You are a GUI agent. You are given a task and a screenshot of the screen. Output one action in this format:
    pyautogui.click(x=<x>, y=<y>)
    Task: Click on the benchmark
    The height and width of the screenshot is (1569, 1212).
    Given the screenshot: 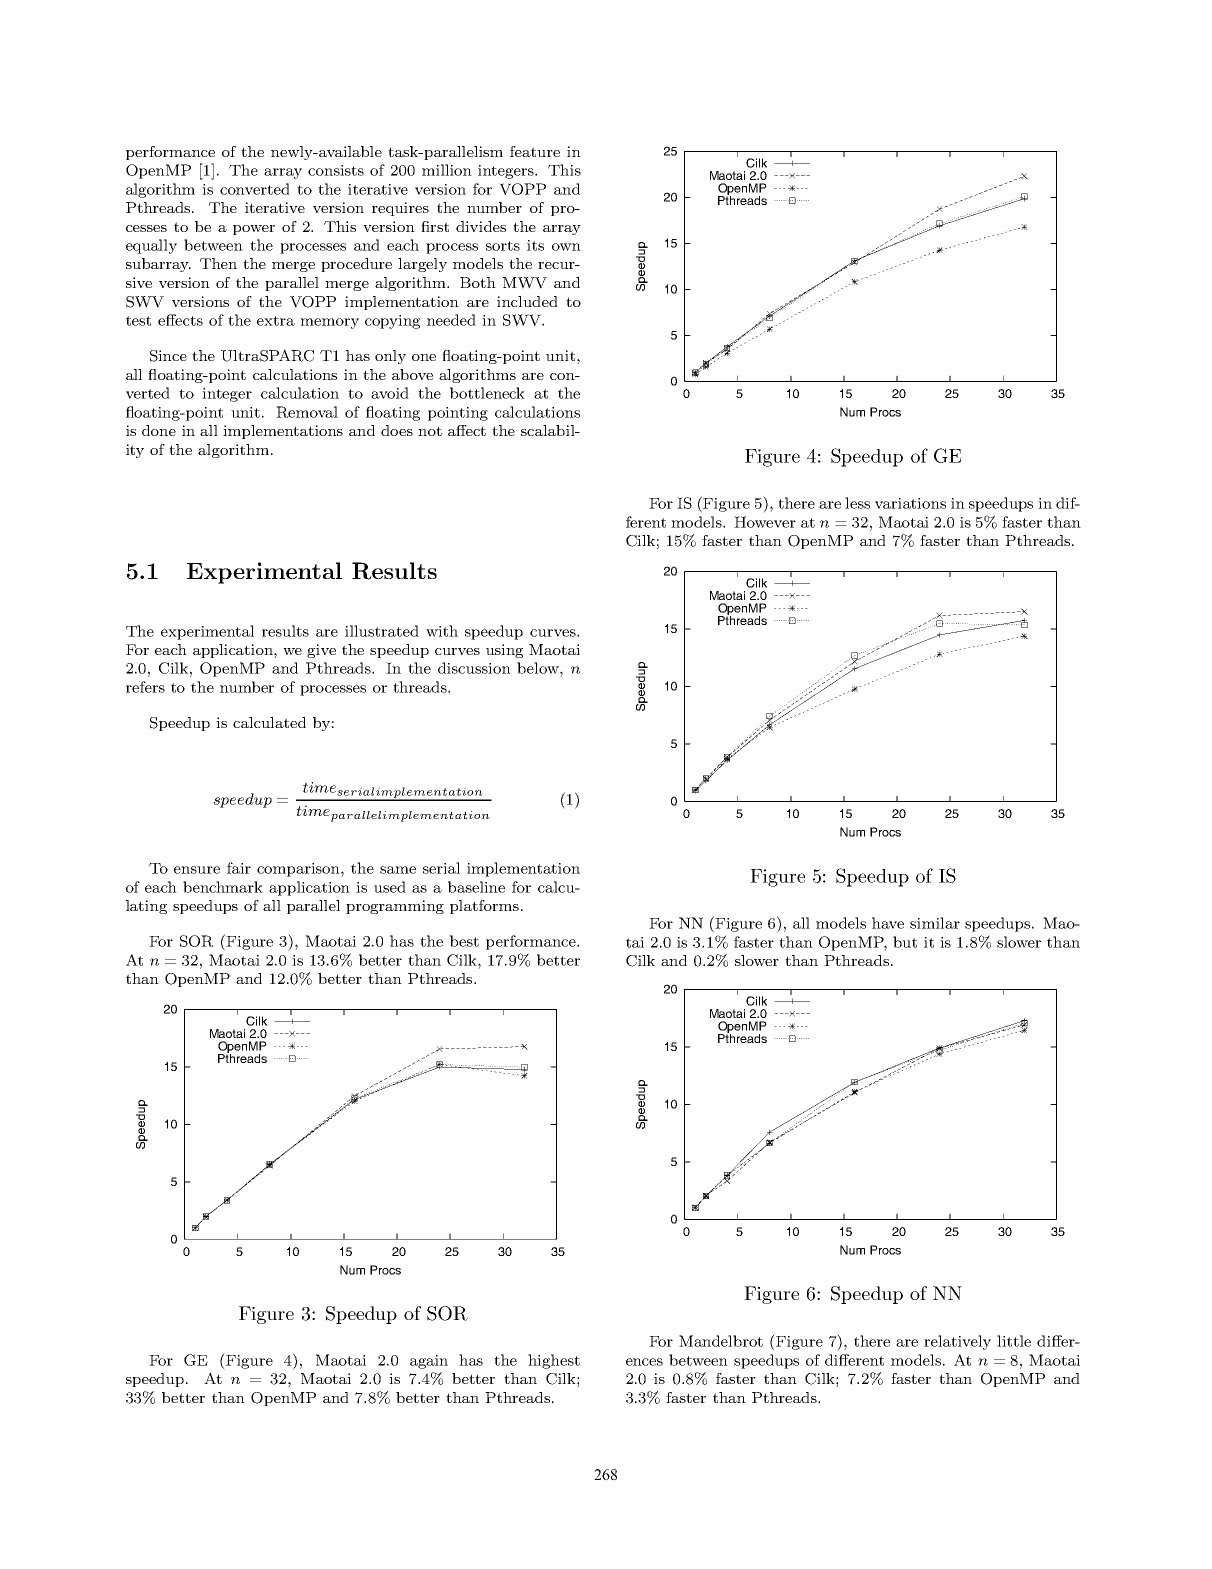 What is the action you would take?
    pyautogui.click(x=223, y=887)
